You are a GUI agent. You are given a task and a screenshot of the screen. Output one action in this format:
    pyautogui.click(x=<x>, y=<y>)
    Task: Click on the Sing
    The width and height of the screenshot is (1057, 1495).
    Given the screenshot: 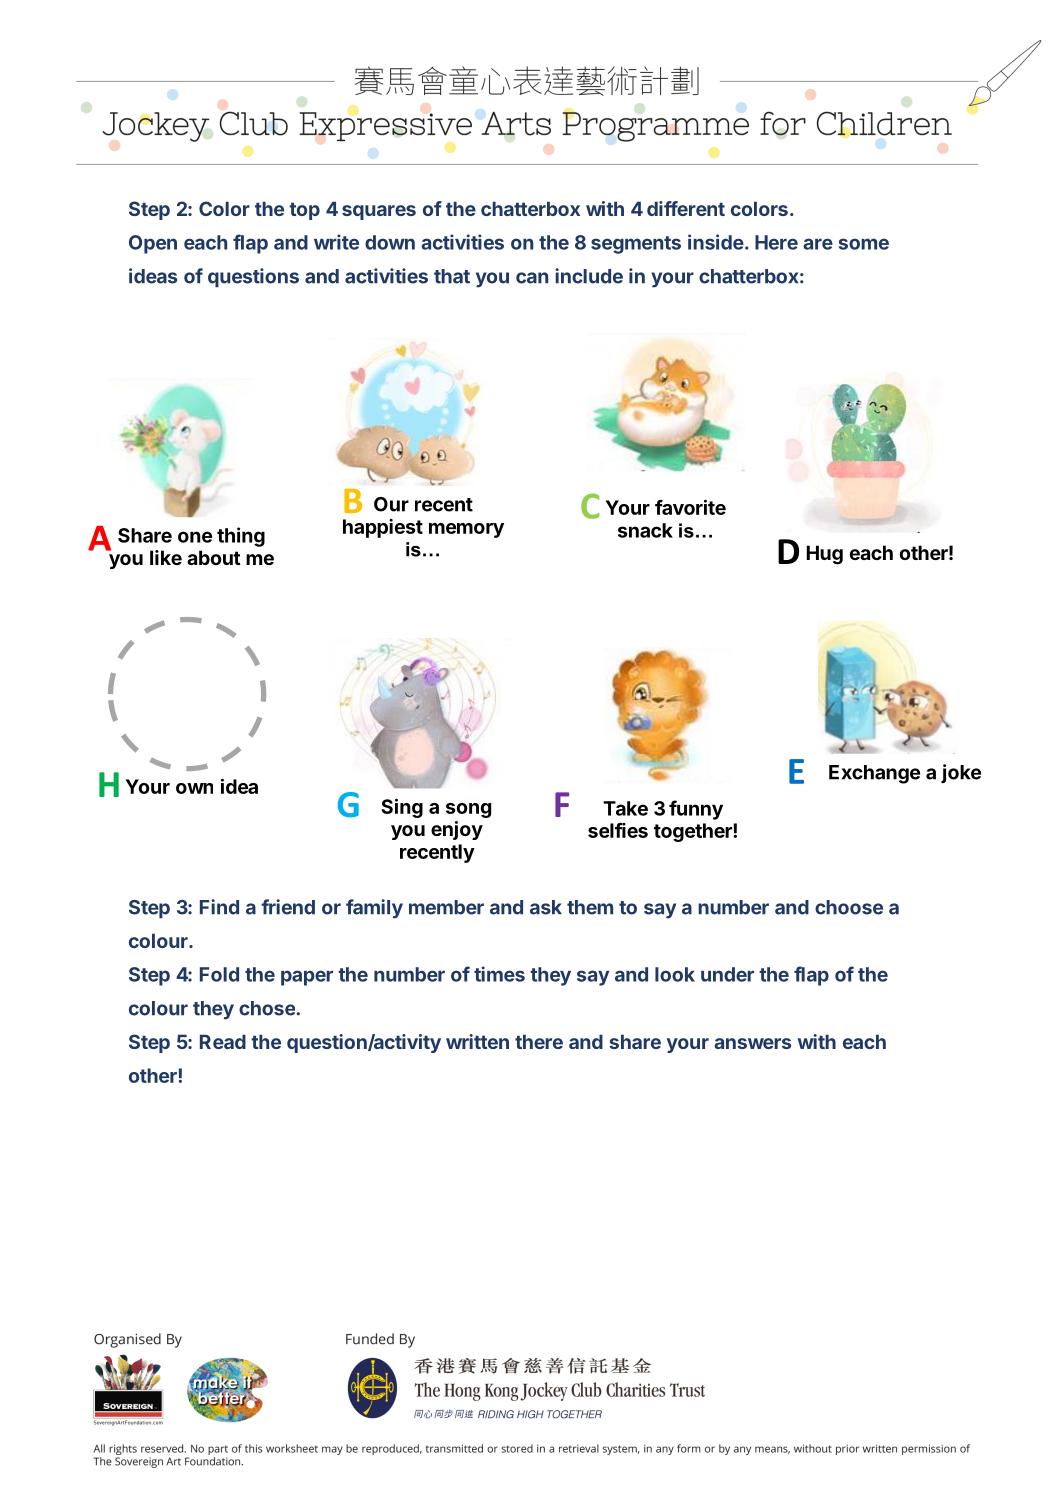 What is the action you would take?
    pyautogui.click(x=402, y=808)
